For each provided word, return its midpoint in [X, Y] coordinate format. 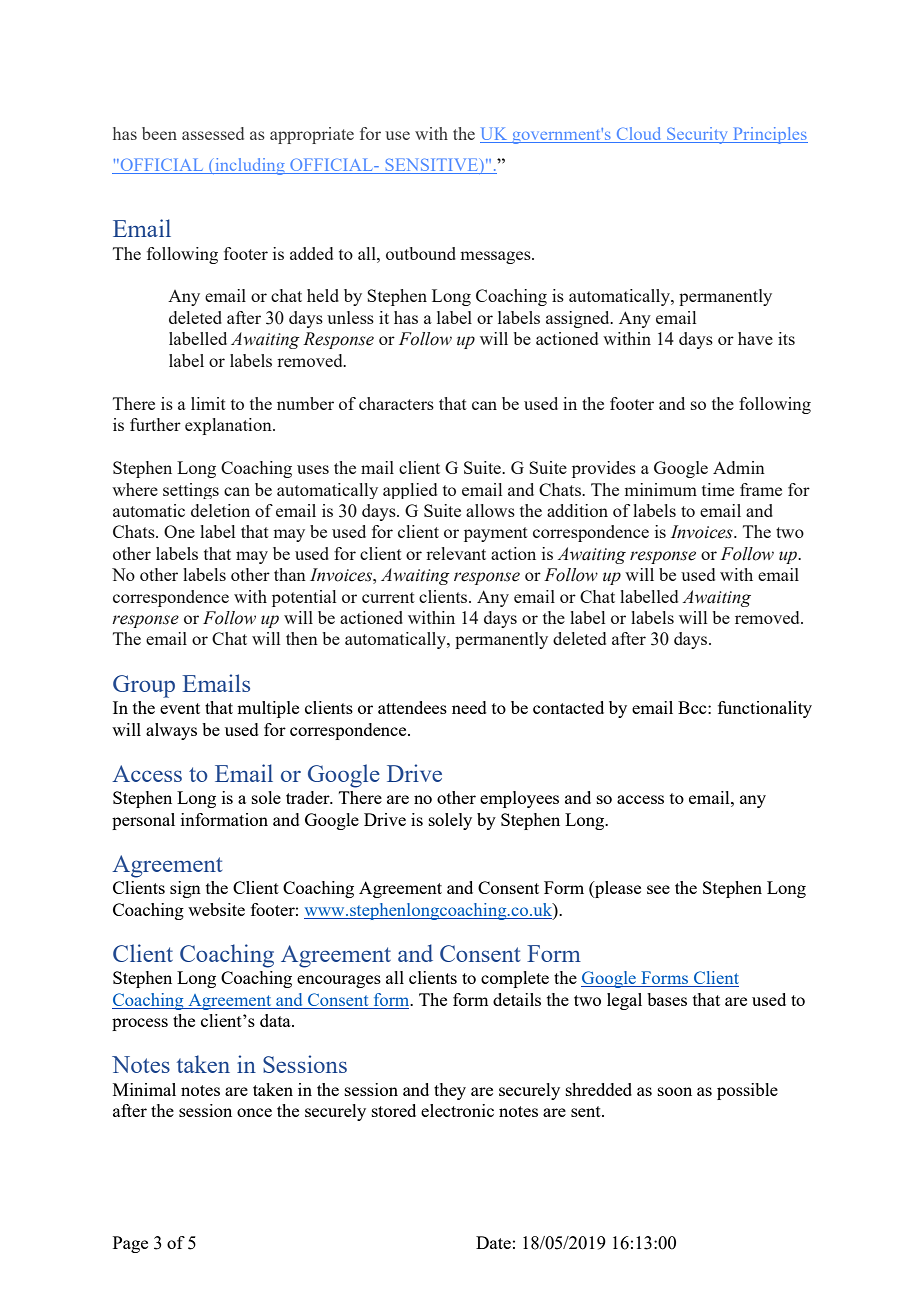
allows [490, 510]
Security [698, 135]
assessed [213, 133]
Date [493, 1242]
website [216, 909]
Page [130, 1244]
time [718, 489]
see [658, 889]
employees [519, 799]
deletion [220, 510]
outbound [421, 253]
